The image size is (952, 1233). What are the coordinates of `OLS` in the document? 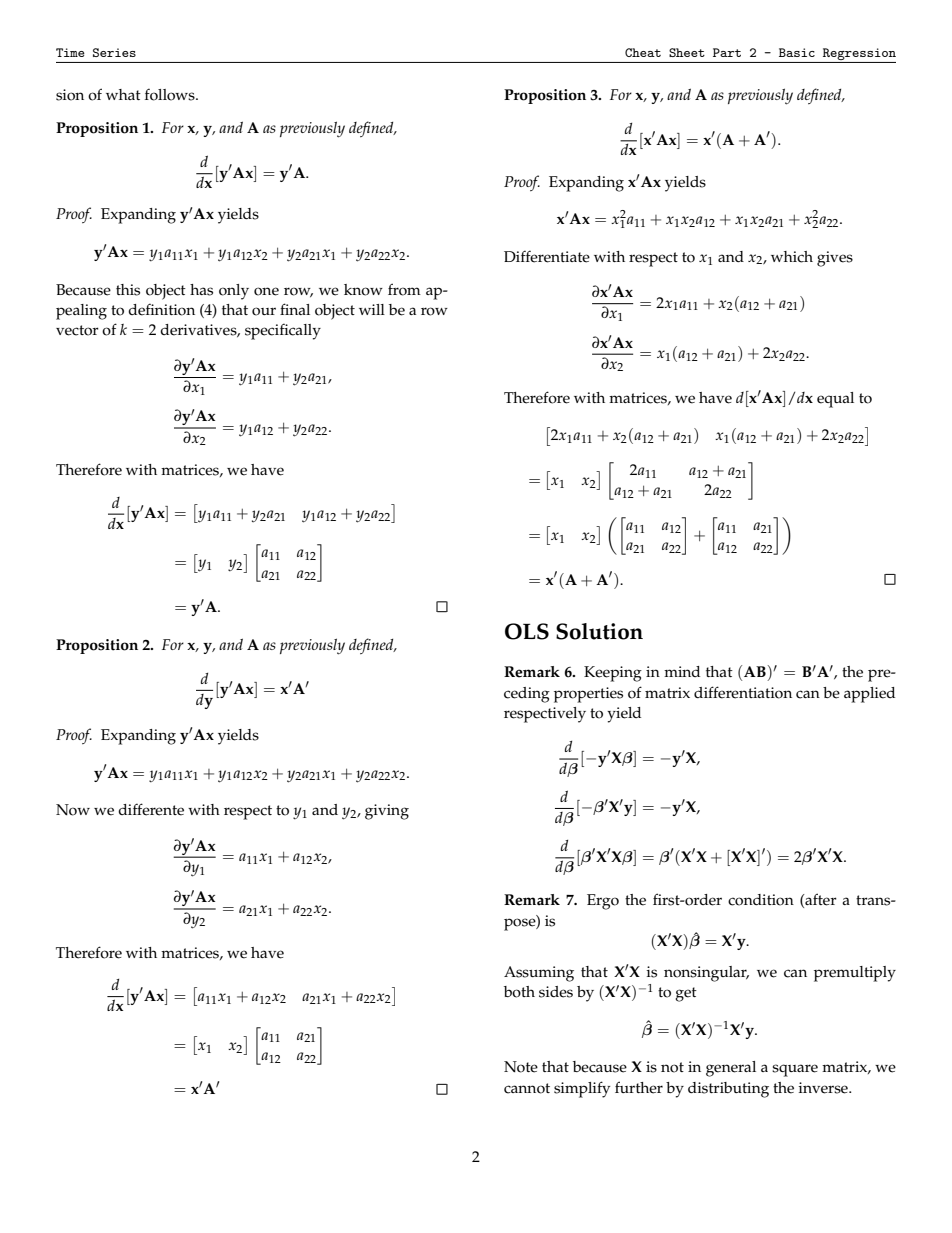 It's located at (527, 631).
